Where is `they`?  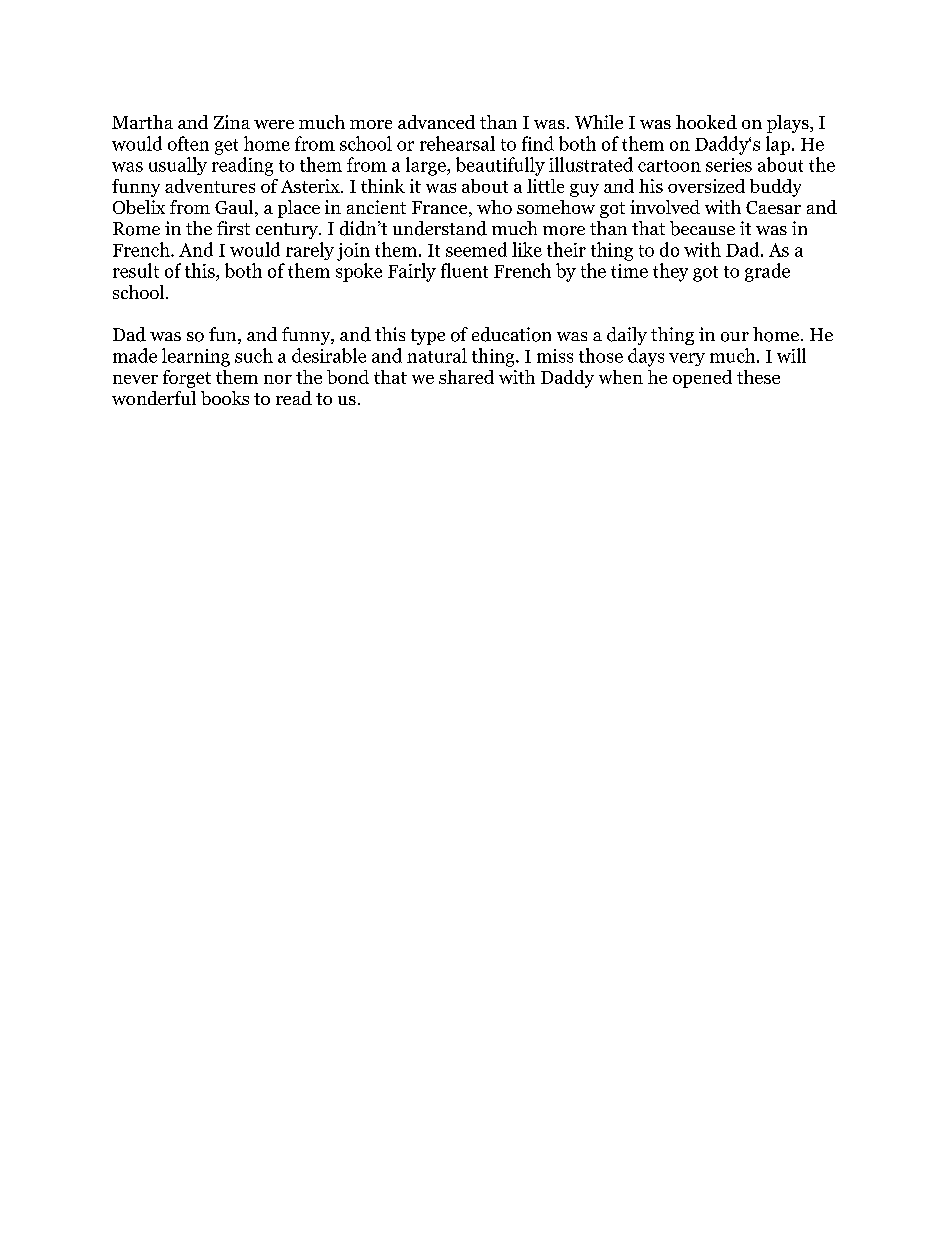
they is located at coordinates (670, 272).
